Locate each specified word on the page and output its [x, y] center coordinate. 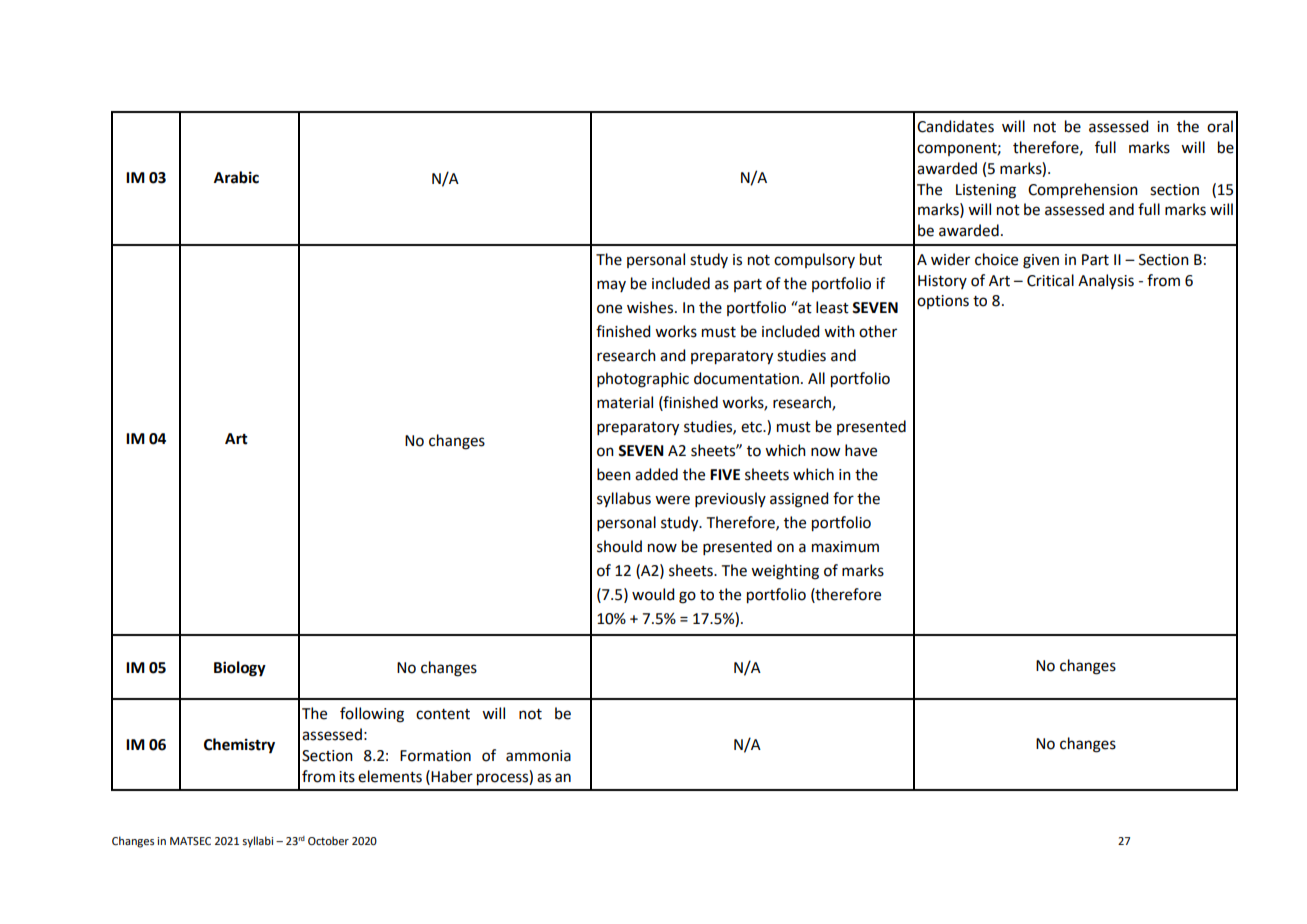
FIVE [725, 474]
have [861, 450]
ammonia [538, 756]
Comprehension [1083, 191]
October [328, 840]
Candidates [955, 126]
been [614, 474]
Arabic [236, 177]
